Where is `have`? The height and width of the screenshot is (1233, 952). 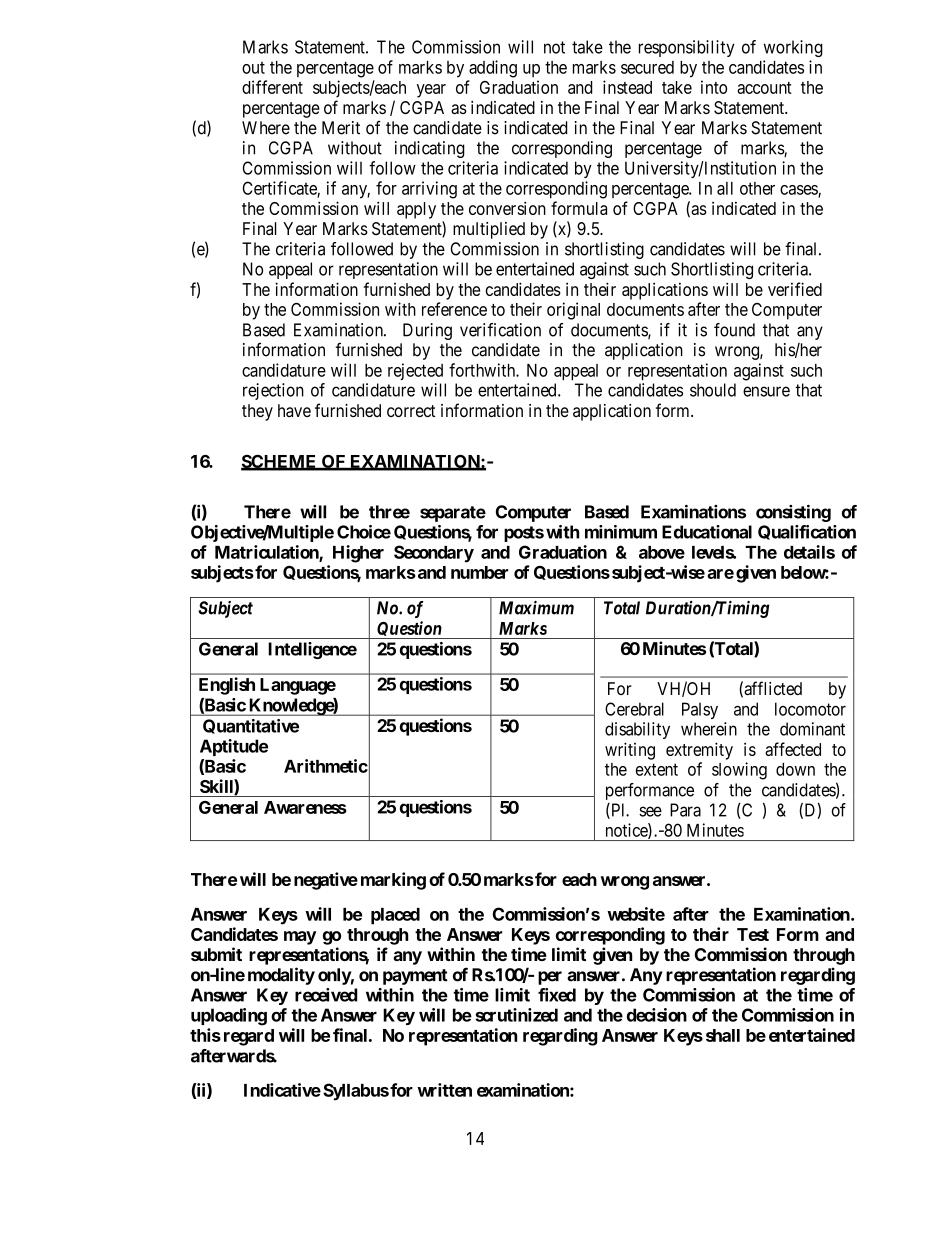
have is located at coordinates (294, 410).
